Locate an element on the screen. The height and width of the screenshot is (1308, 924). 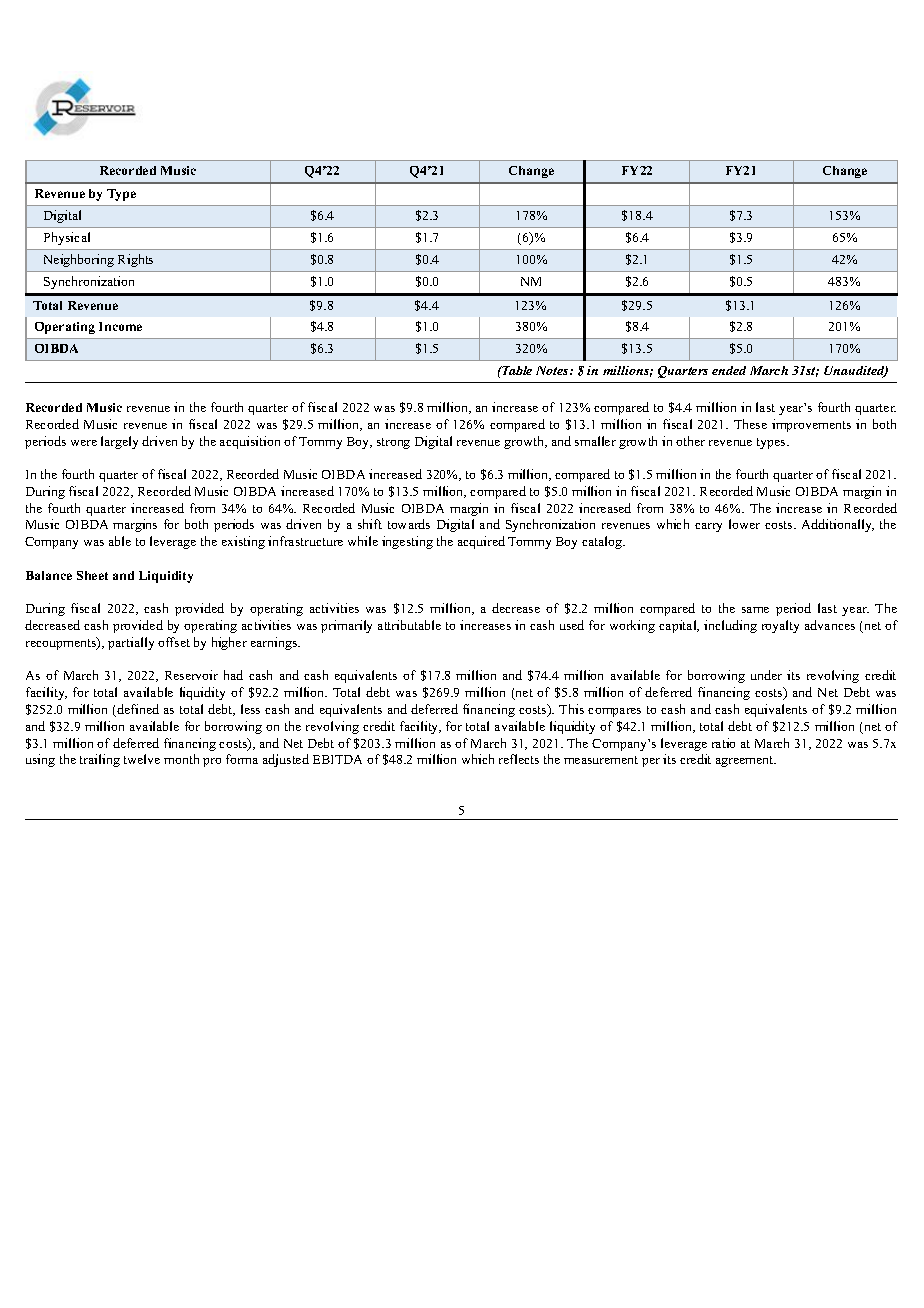
lower is located at coordinates (744, 524).
